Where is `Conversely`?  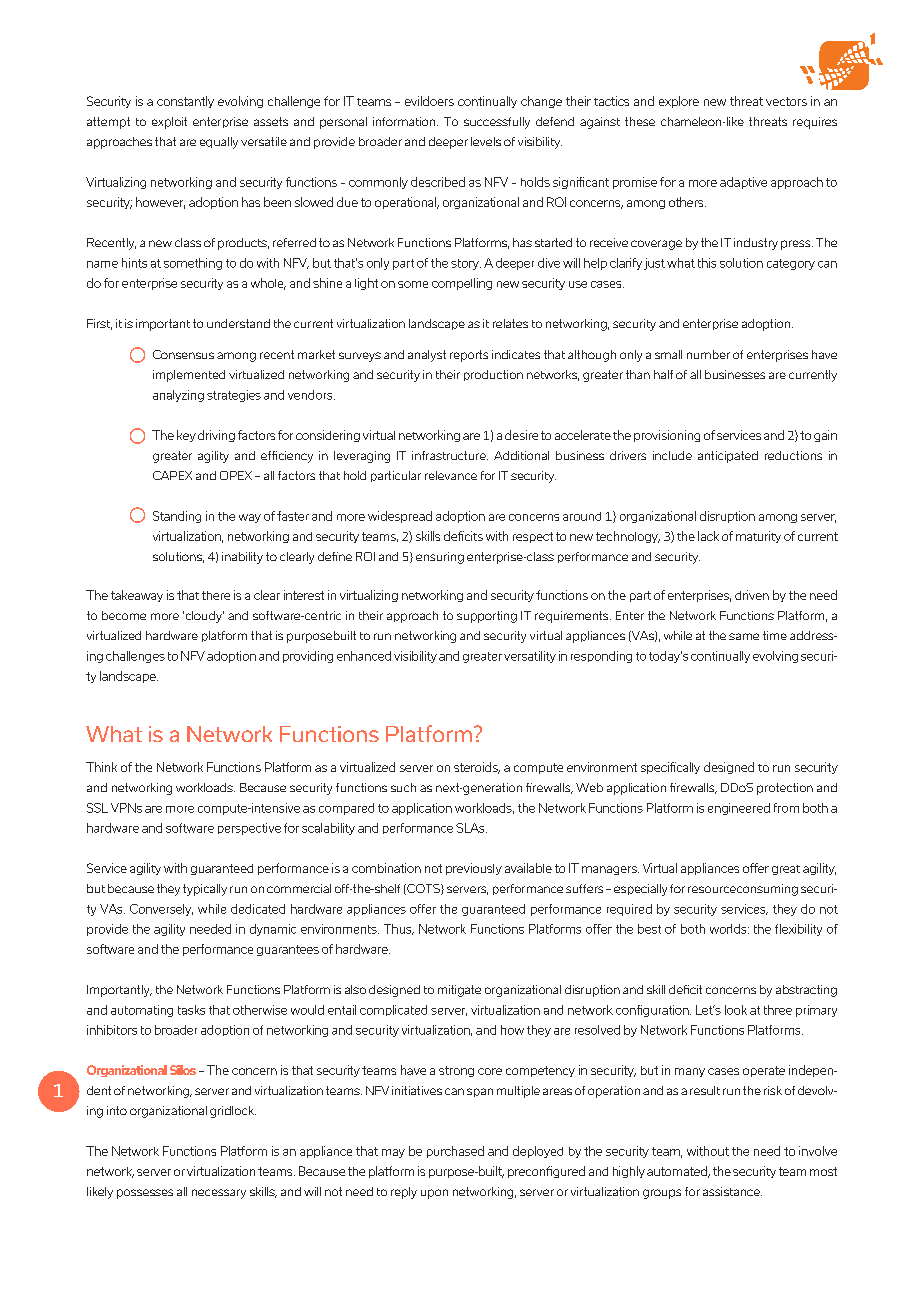
Conversely is located at coordinates (161, 910).
